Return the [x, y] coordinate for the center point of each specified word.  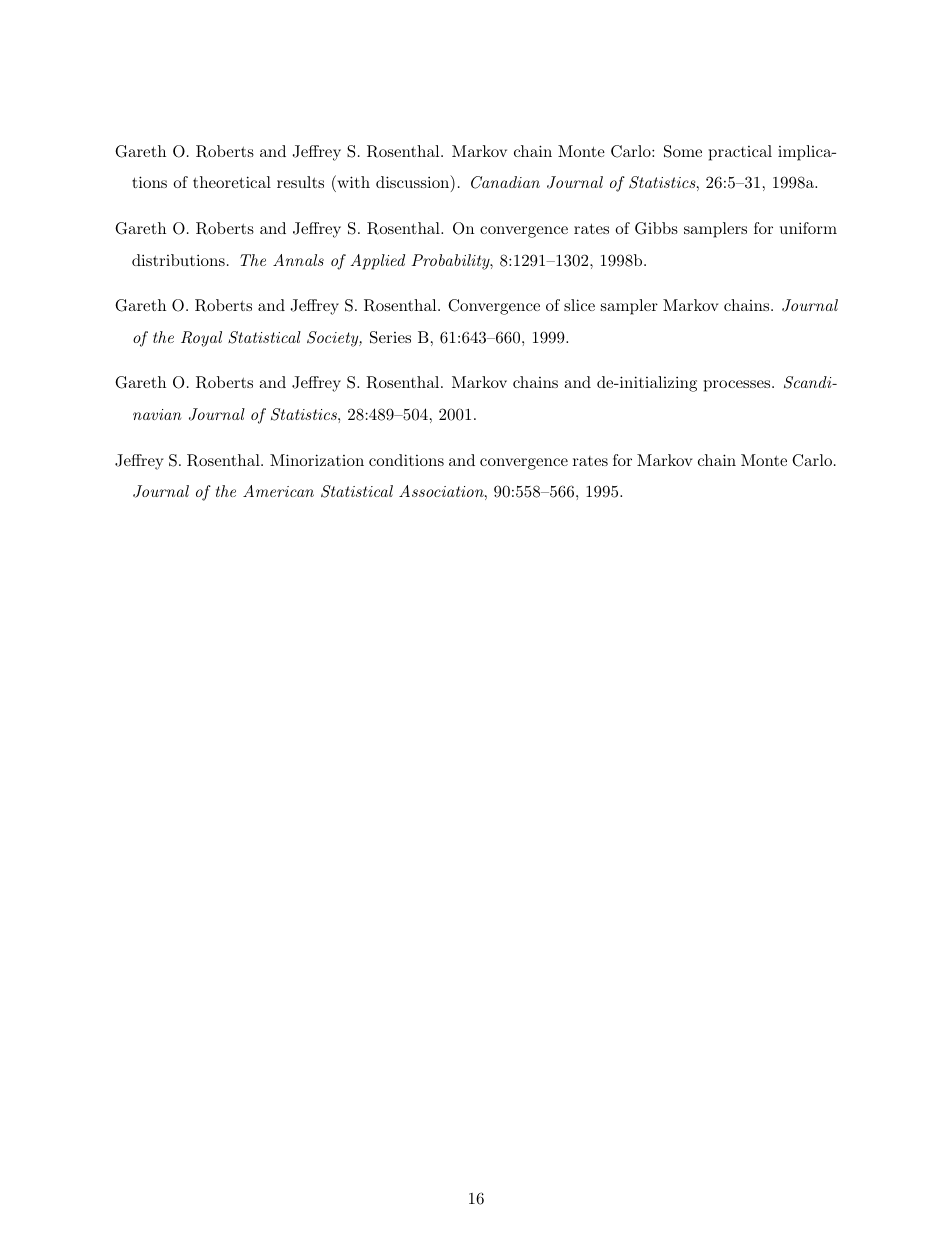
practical [740, 153]
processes [738, 386]
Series [390, 337]
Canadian [505, 182]
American [278, 491]
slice [579, 305]
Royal [201, 339]
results [300, 182]
